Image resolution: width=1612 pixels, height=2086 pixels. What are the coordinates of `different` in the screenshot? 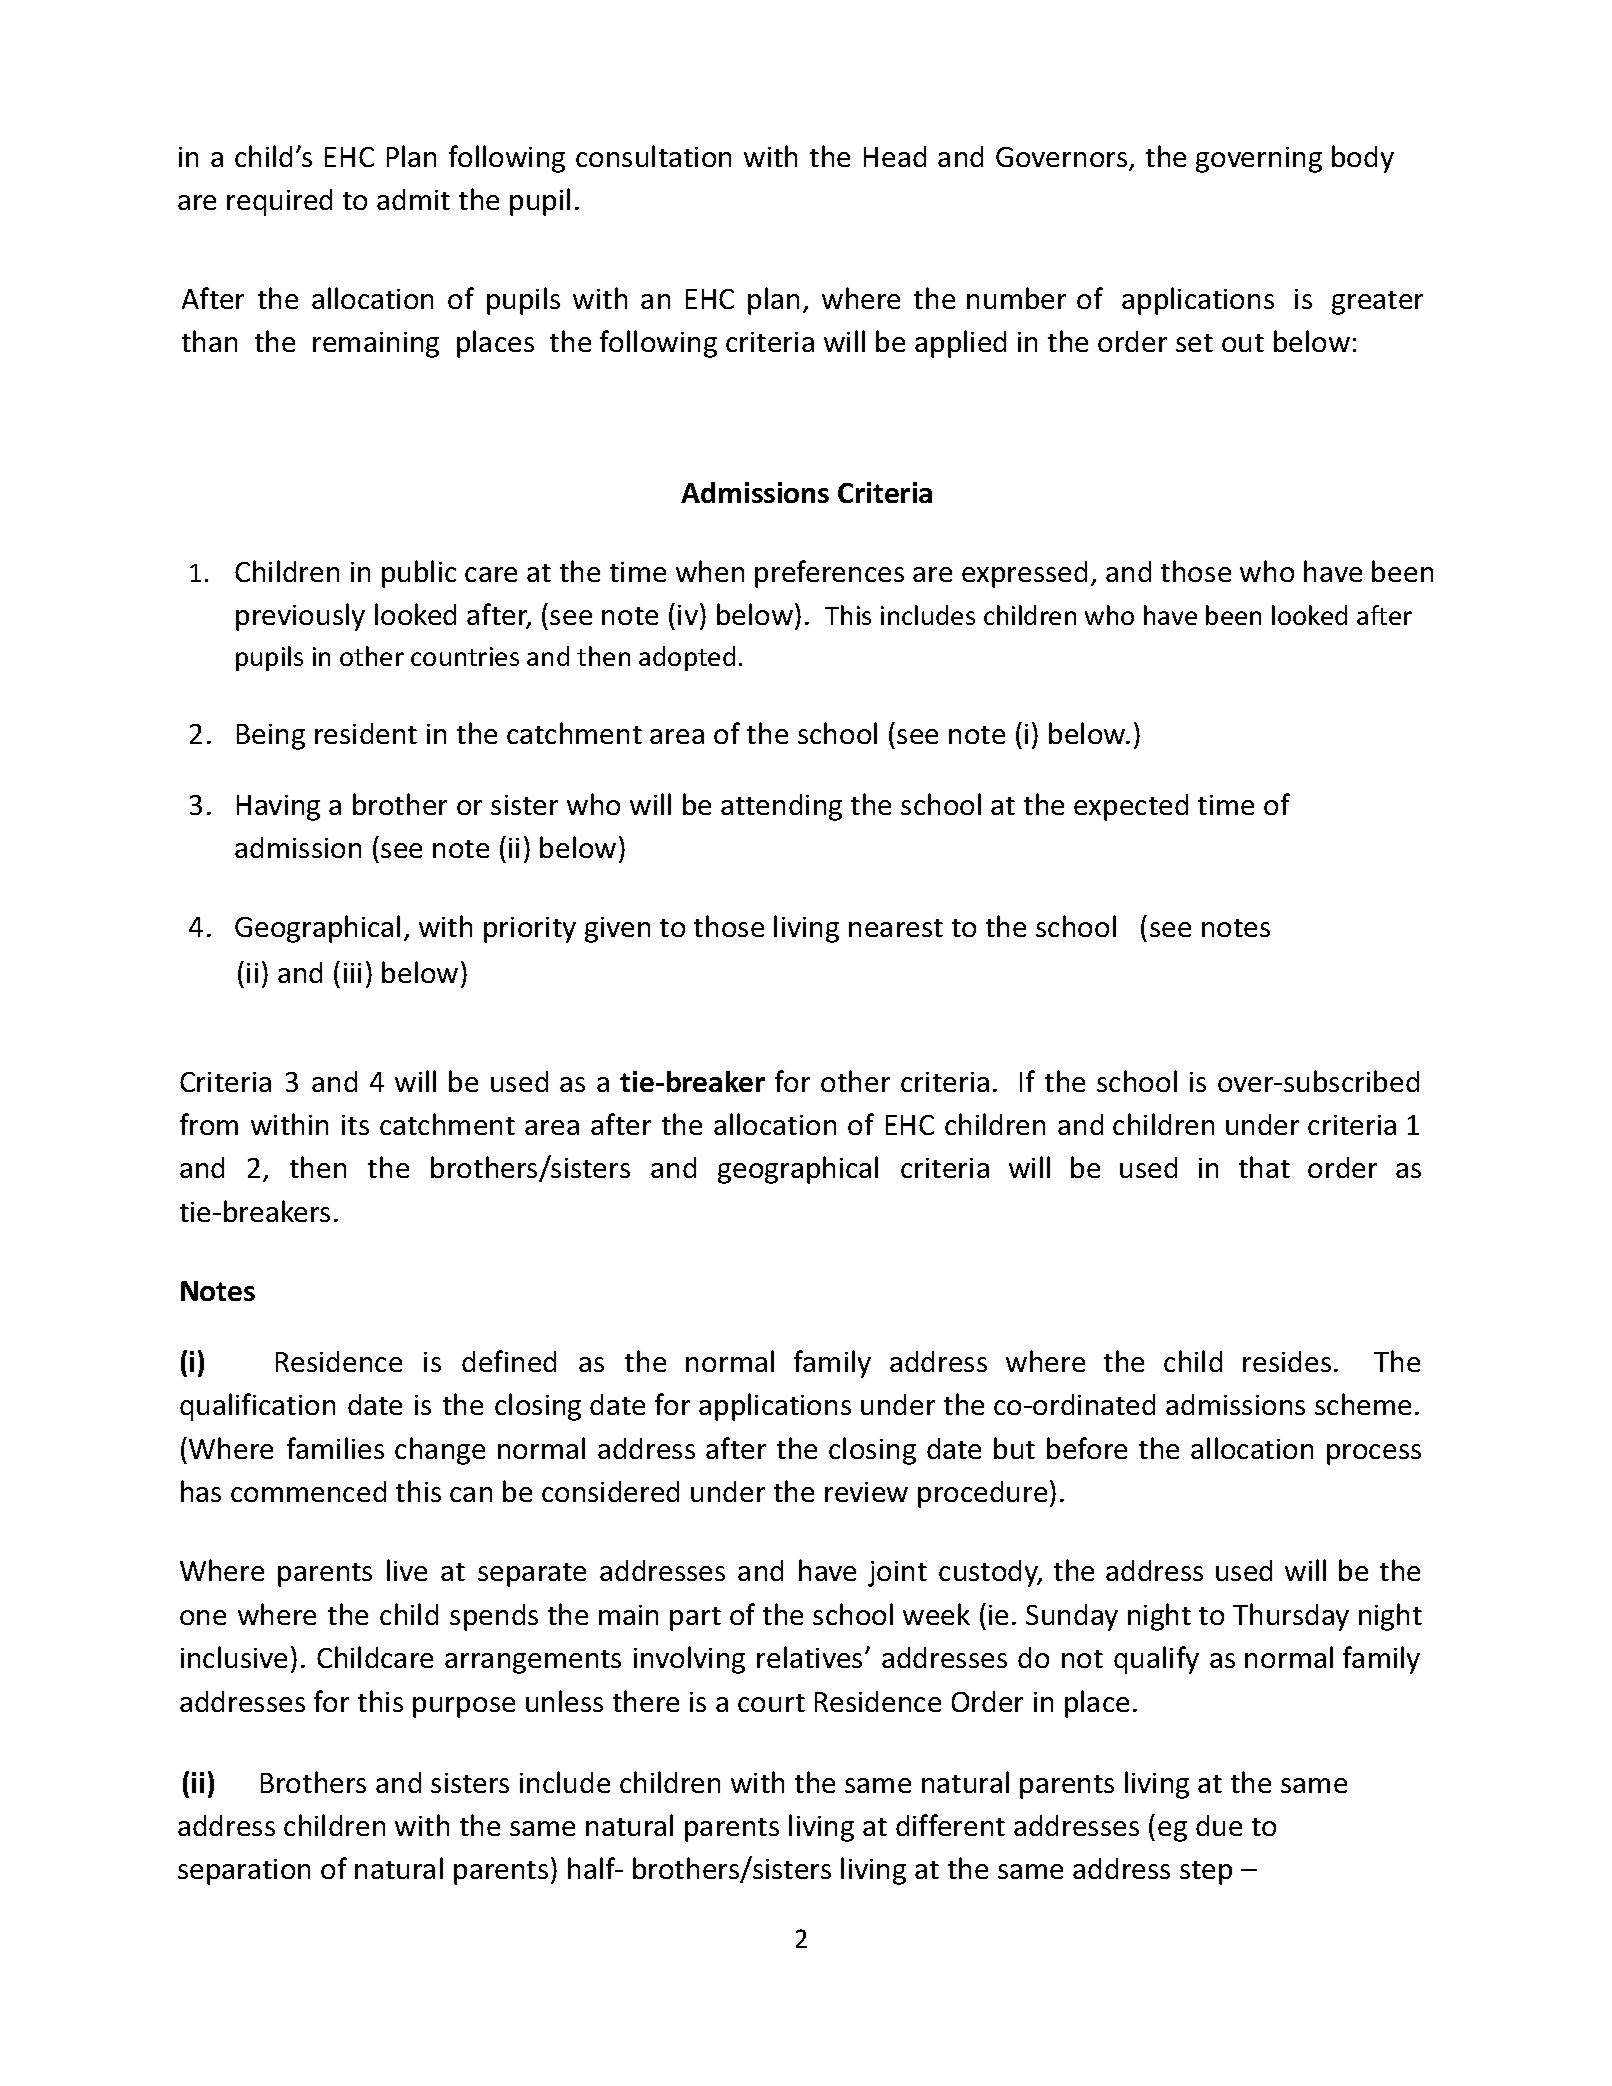 It's located at (950, 1825).
